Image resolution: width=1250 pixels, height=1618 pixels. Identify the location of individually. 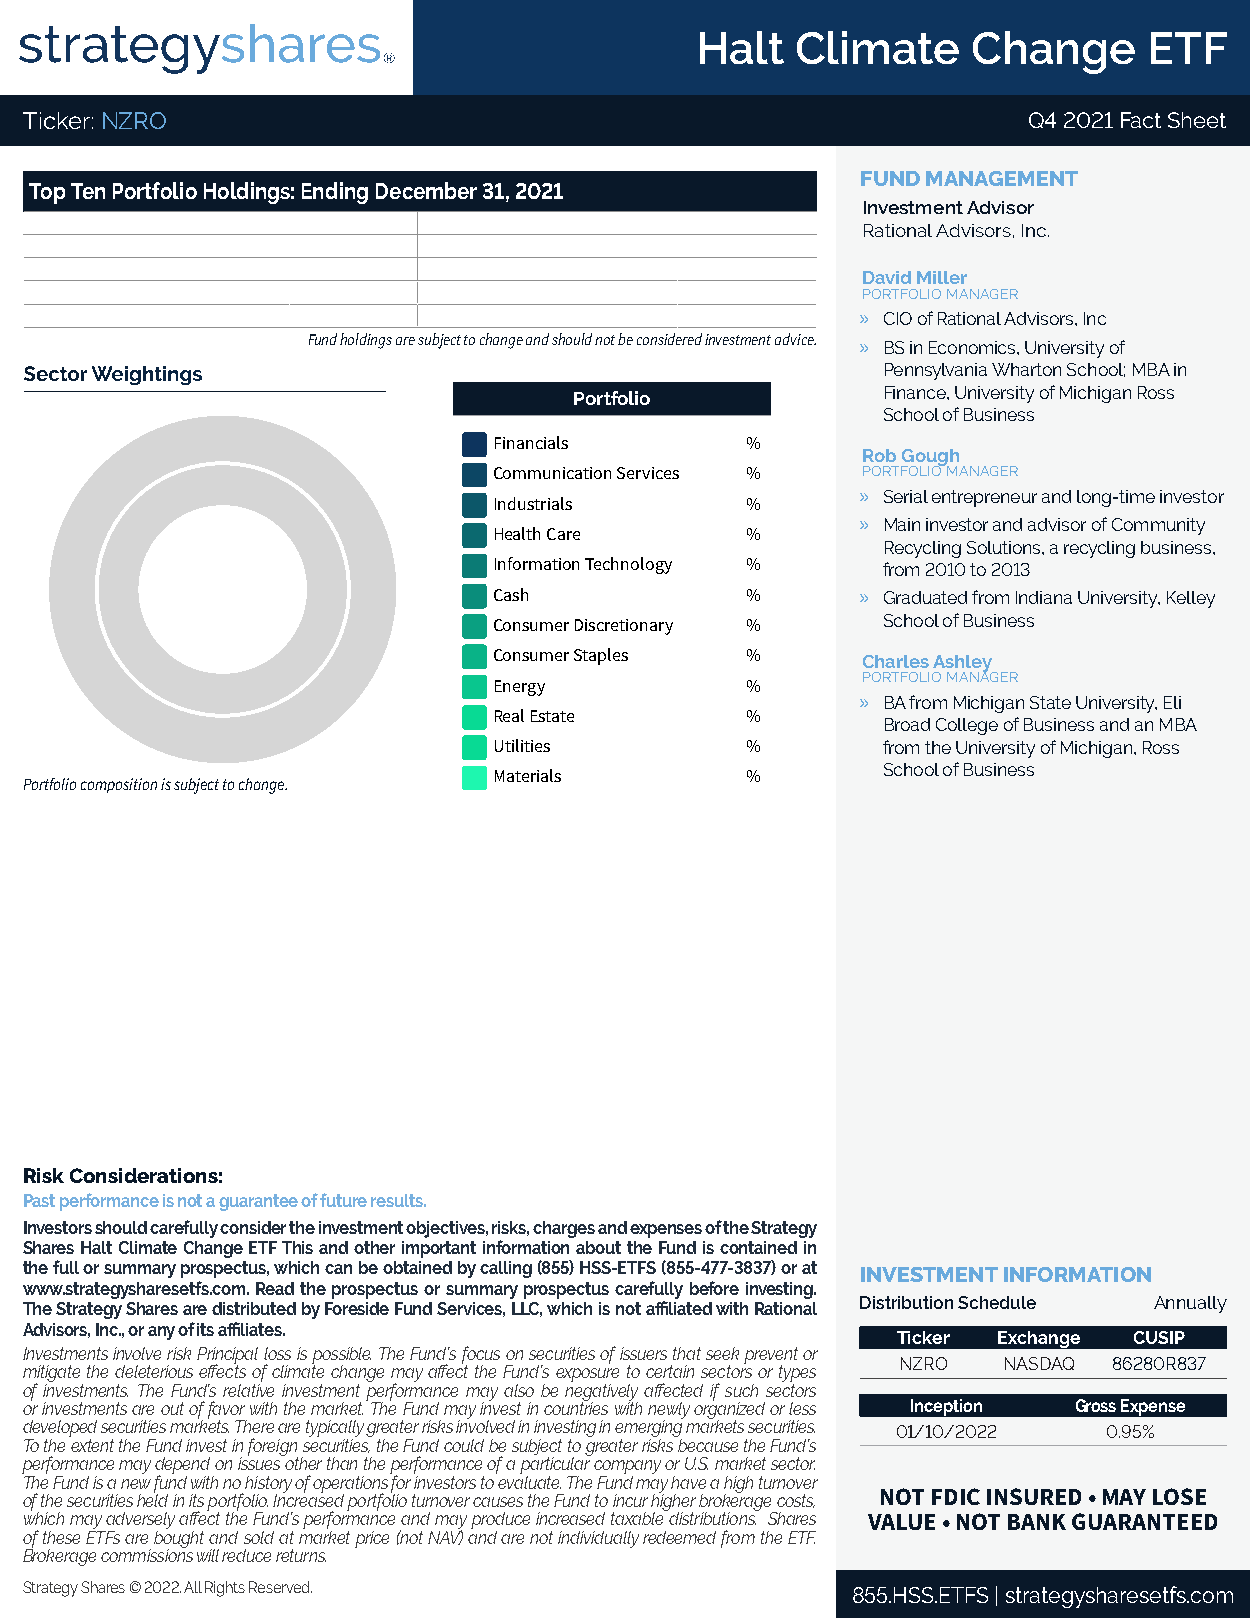
(598, 1539).
